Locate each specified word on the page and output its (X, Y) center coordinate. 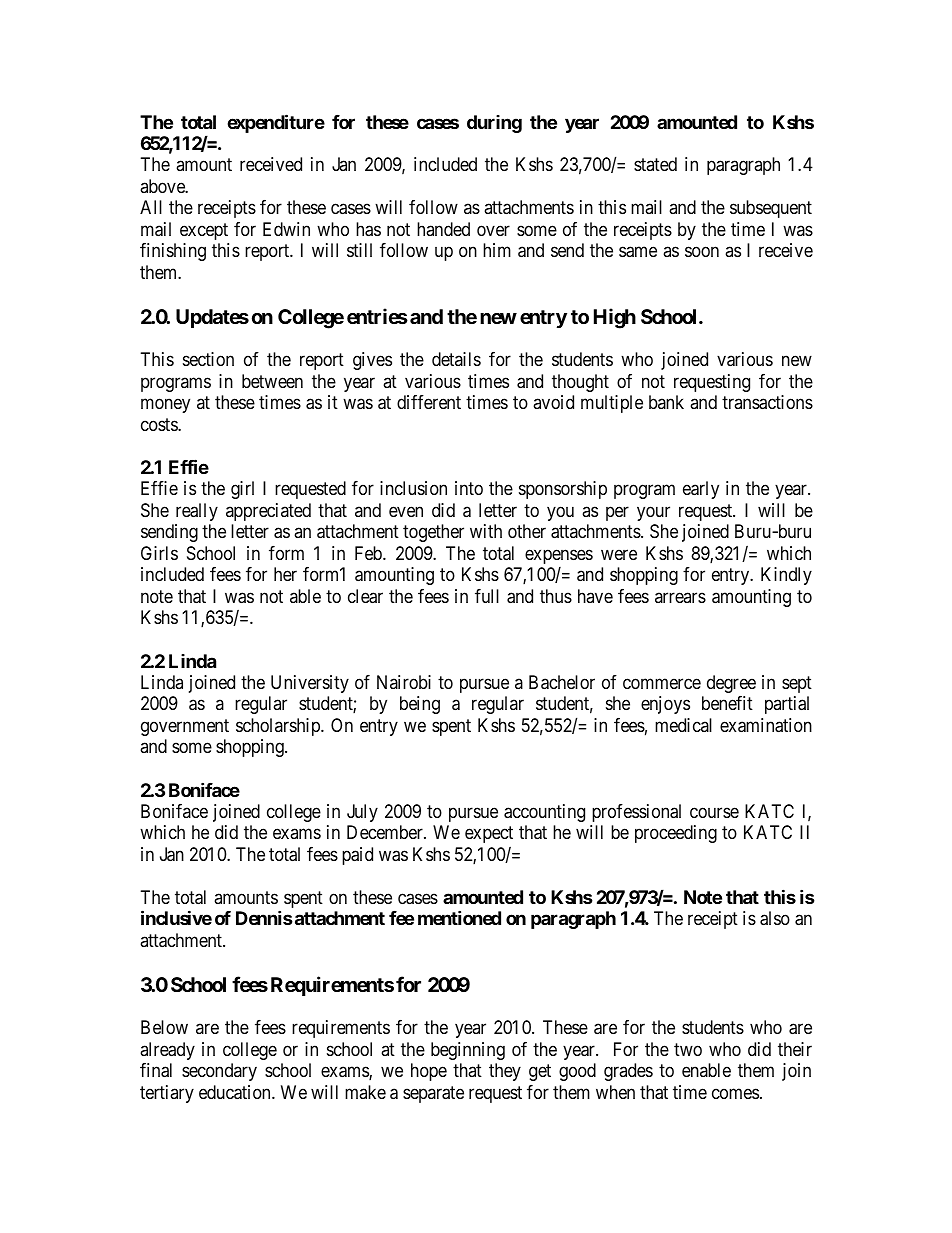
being (420, 705)
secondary (219, 1072)
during (494, 124)
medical (683, 725)
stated (655, 164)
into (469, 488)
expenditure (276, 123)
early (701, 490)
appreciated (268, 512)
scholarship (279, 727)
